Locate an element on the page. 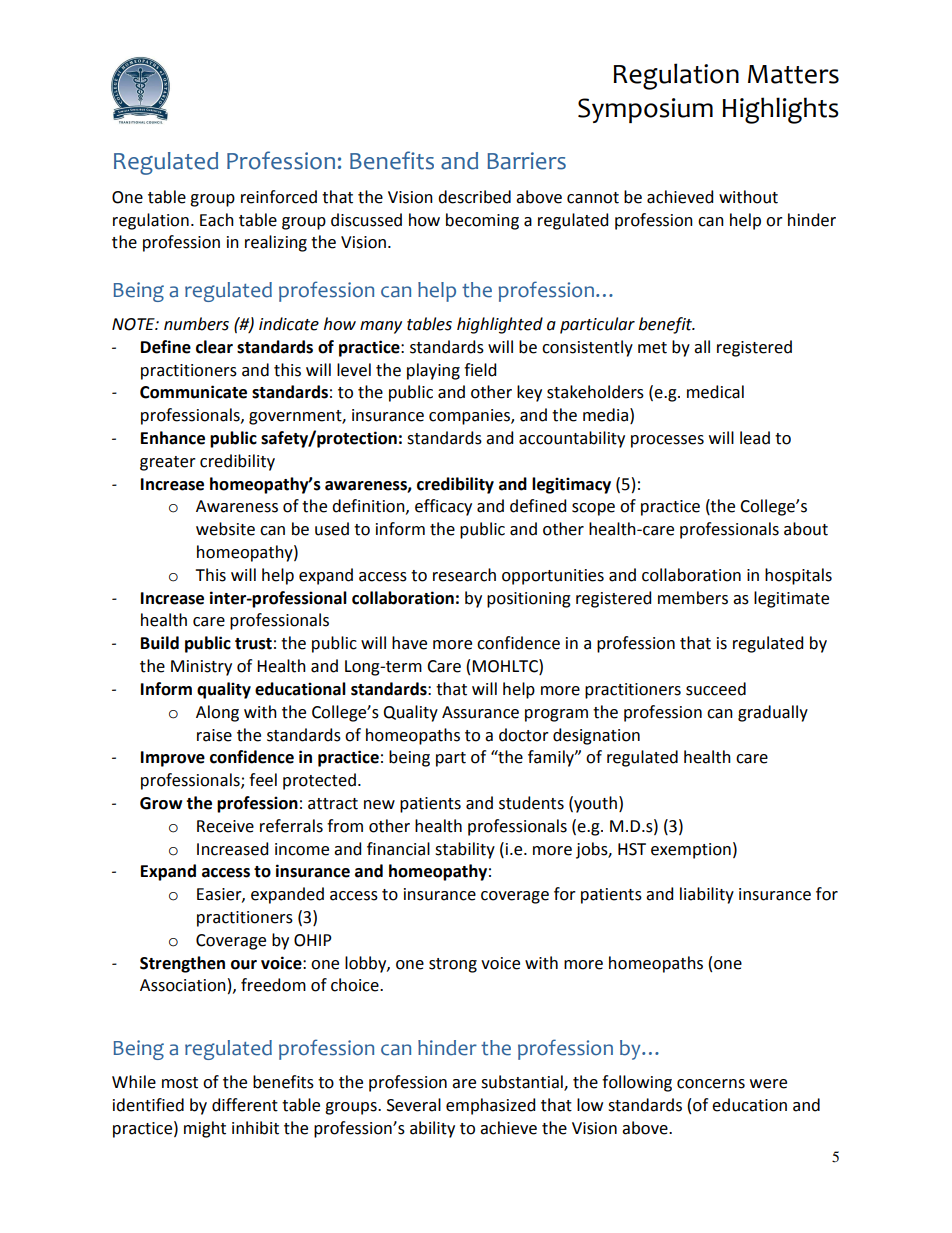 This page has height=1233, width=952. clear is located at coordinates (214, 347).
